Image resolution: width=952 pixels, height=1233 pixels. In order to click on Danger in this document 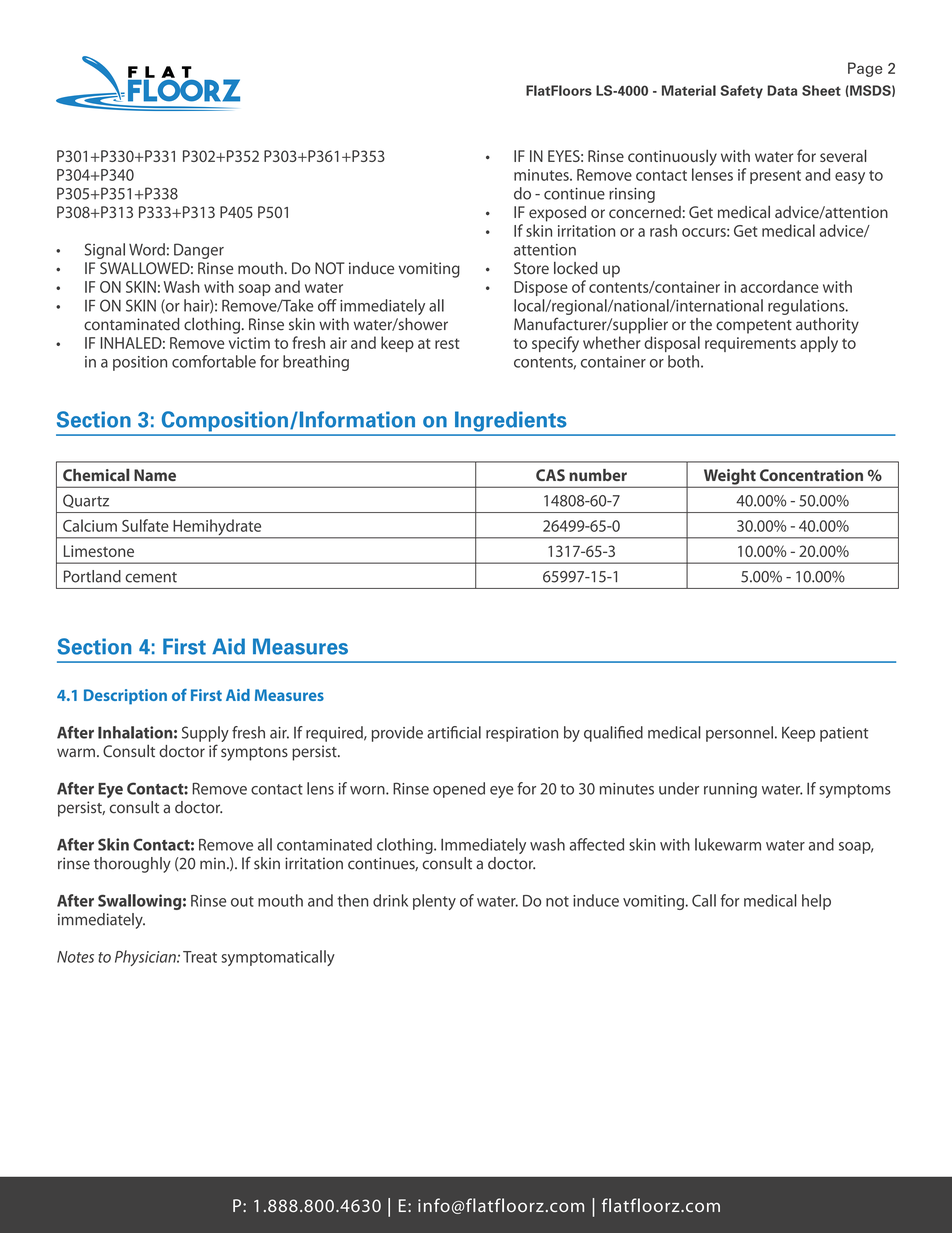, I will do `click(199, 251)`.
